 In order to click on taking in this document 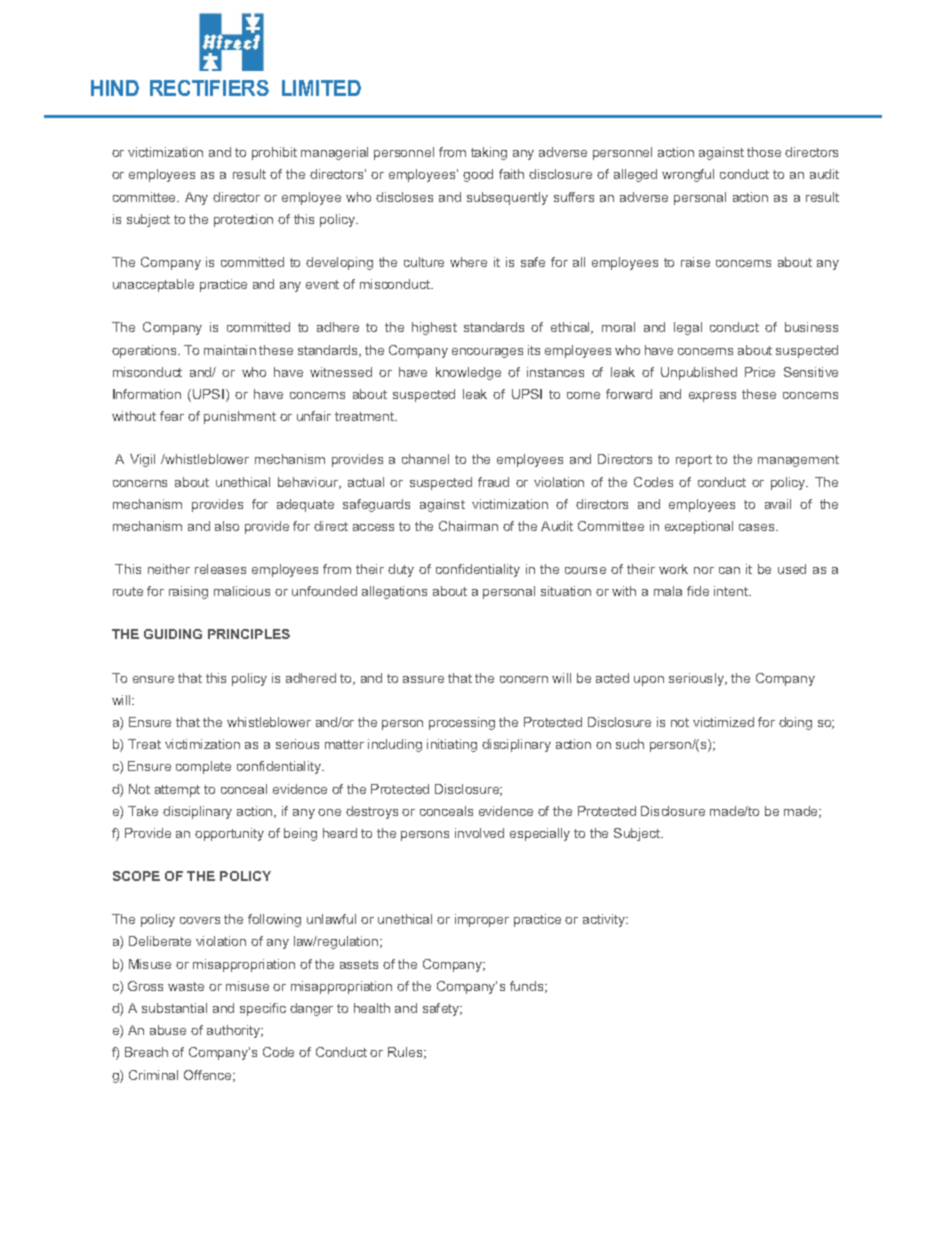, I will do `click(489, 153)`.
